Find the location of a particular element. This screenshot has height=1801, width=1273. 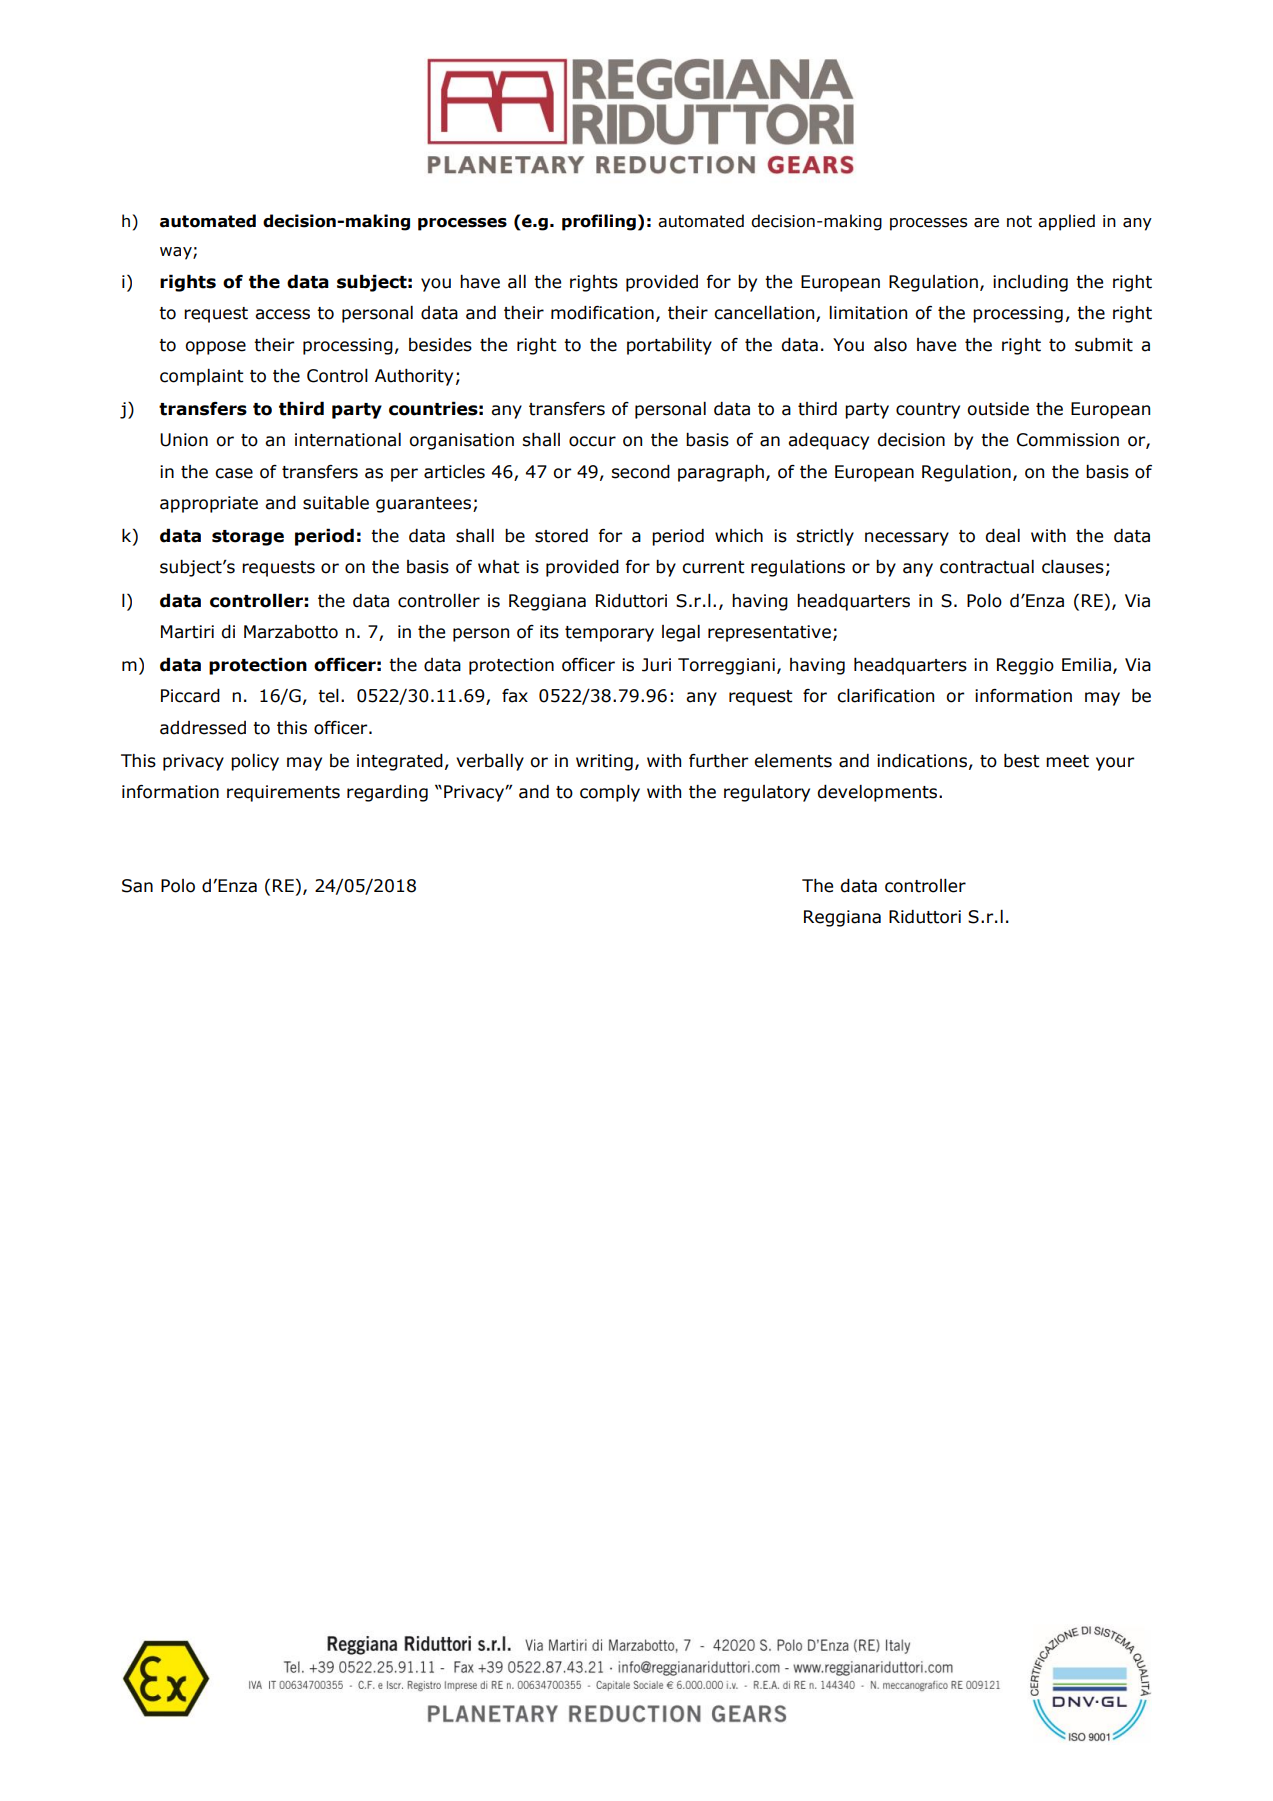

developments is located at coordinates (878, 793).
